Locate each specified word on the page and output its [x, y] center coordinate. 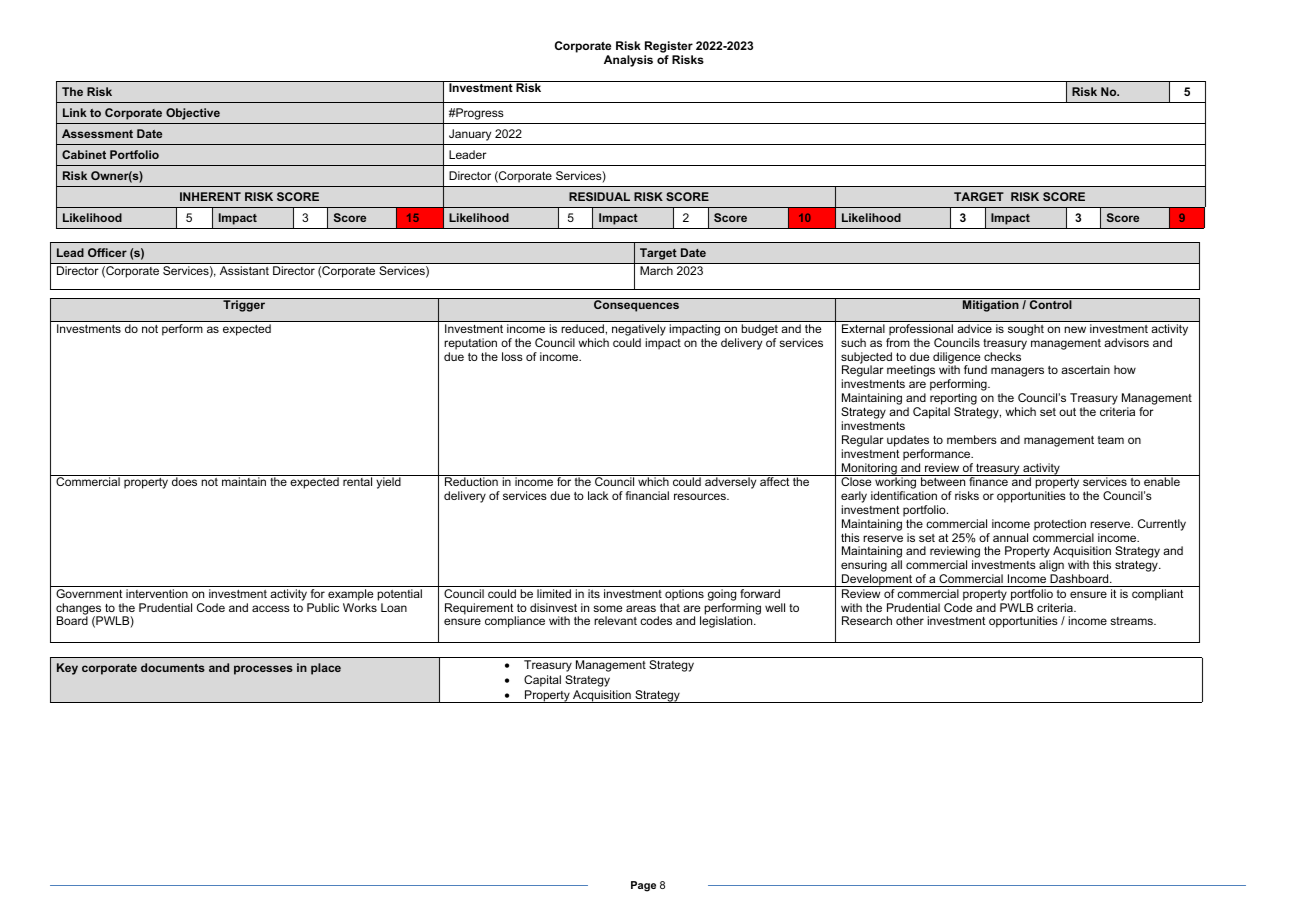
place [326, 669]
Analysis [628, 61]
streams [1132, 621]
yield [388, 482]
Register [668, 48]
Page [643, 886]
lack [598, 495]
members [972, 439]
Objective [193, 114]
